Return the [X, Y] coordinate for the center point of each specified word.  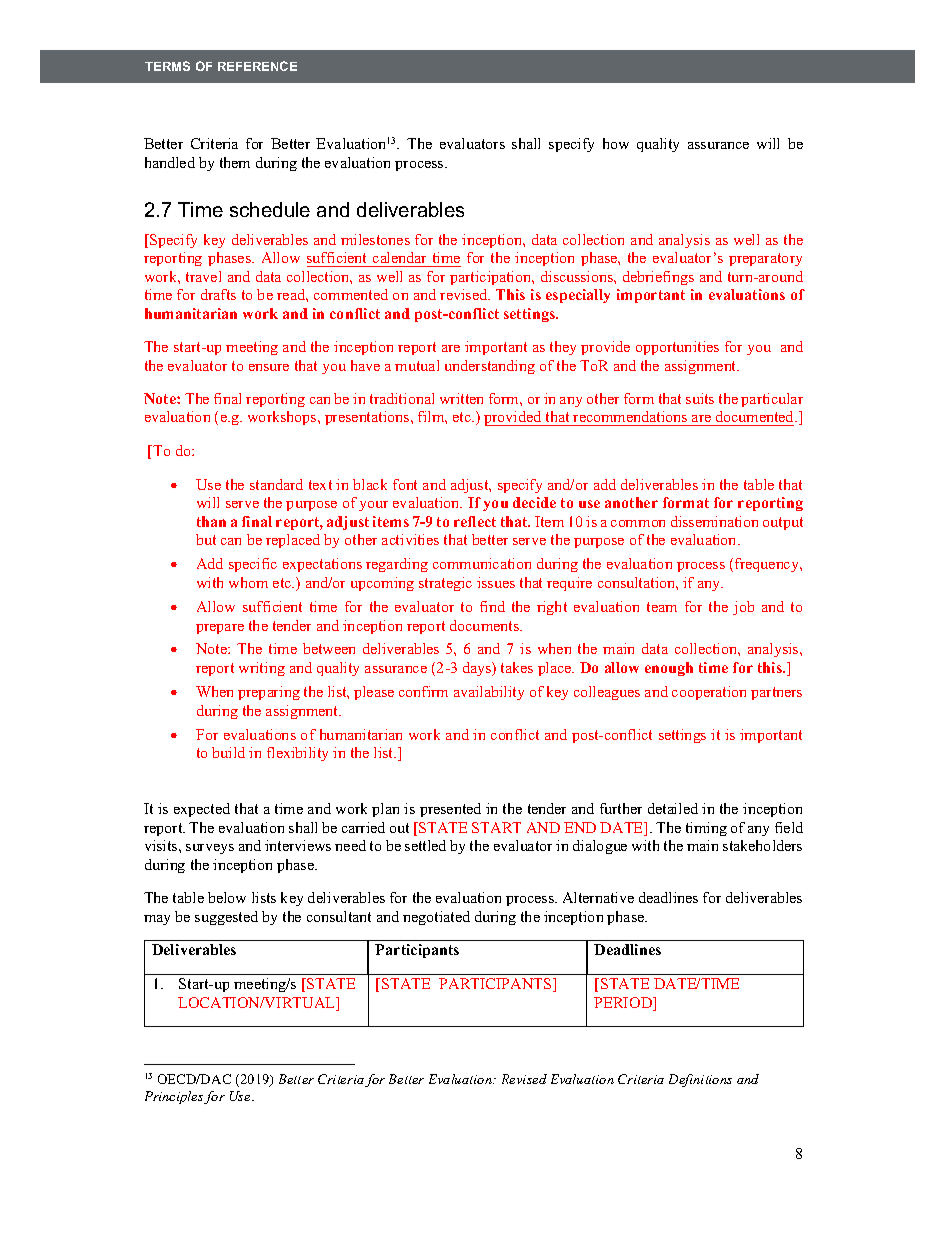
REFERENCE [257, 66]
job [743, 608]
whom [248, 582]
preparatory [765, 259]
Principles [175, 1097]
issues [496, 582]
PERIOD [624, 1004]
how [616, 143]
